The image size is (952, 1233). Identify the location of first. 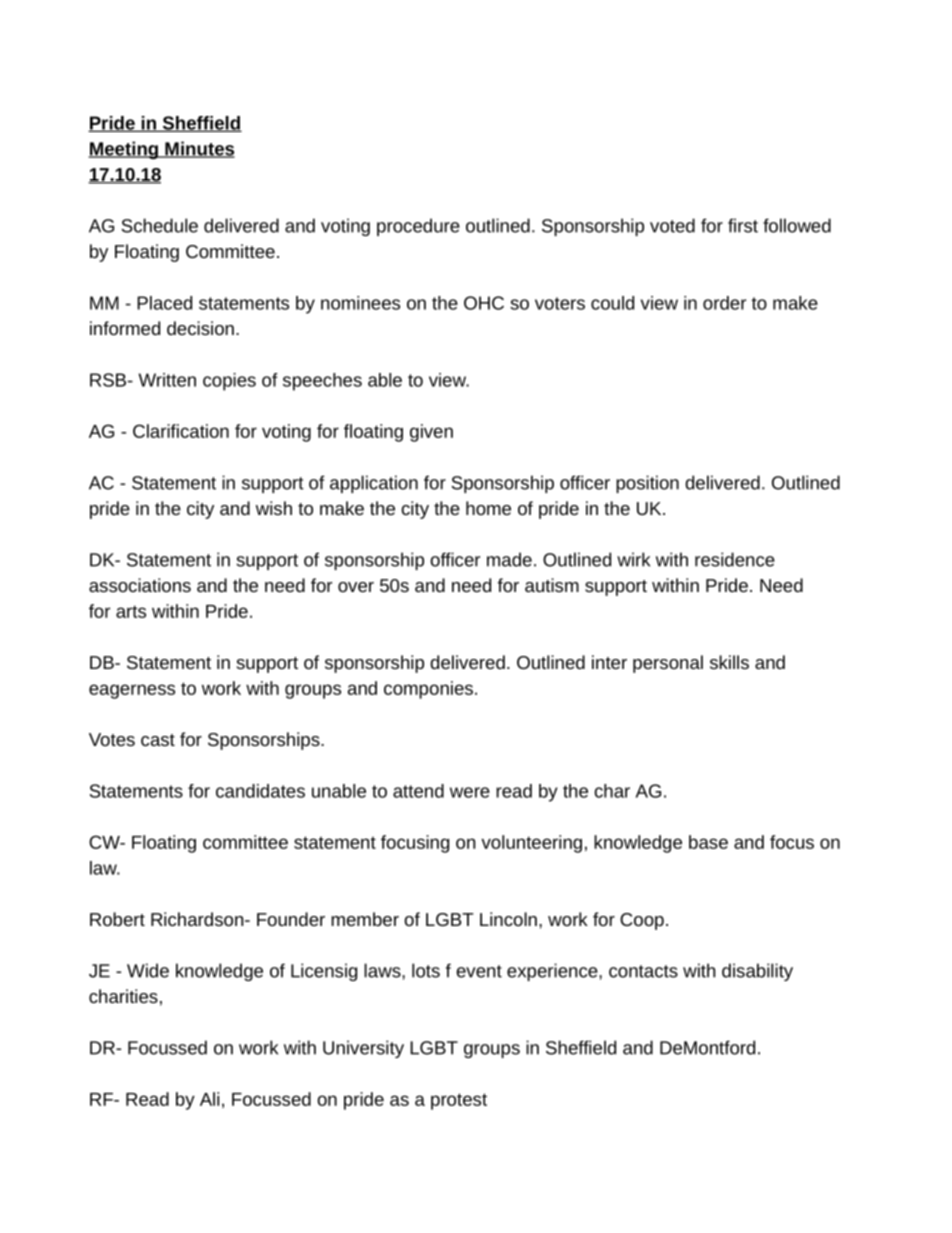
(743, 225).
